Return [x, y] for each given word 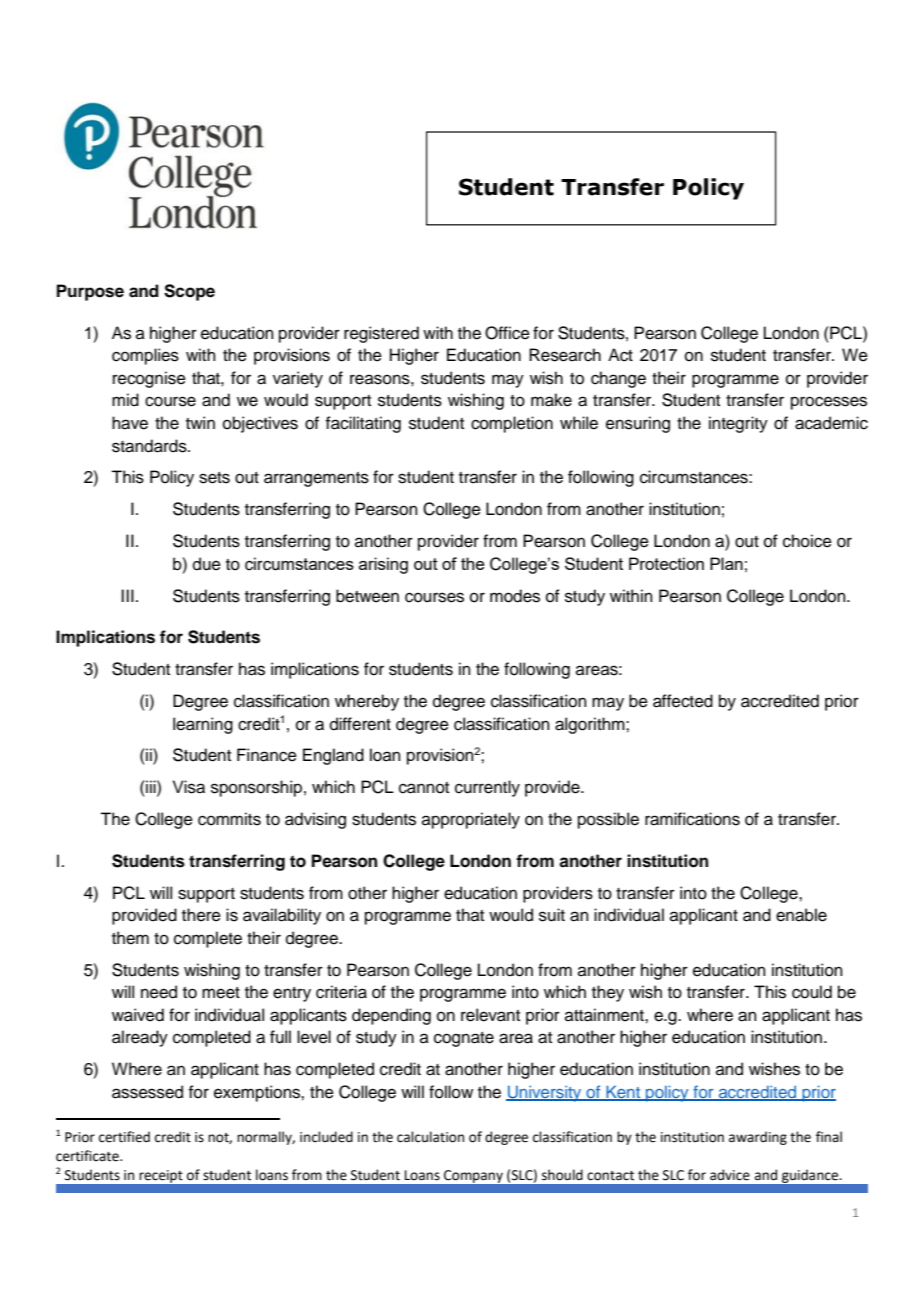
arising [383, 565]
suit [552, 915]
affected [683, 701]
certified [124, 1137]
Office [507, 333]
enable [801, 915]
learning [203, 725]
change [618, 379]
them [130, 938]
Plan [726, 563]
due [207, 564]
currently [487, 788]
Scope [189, 292]
